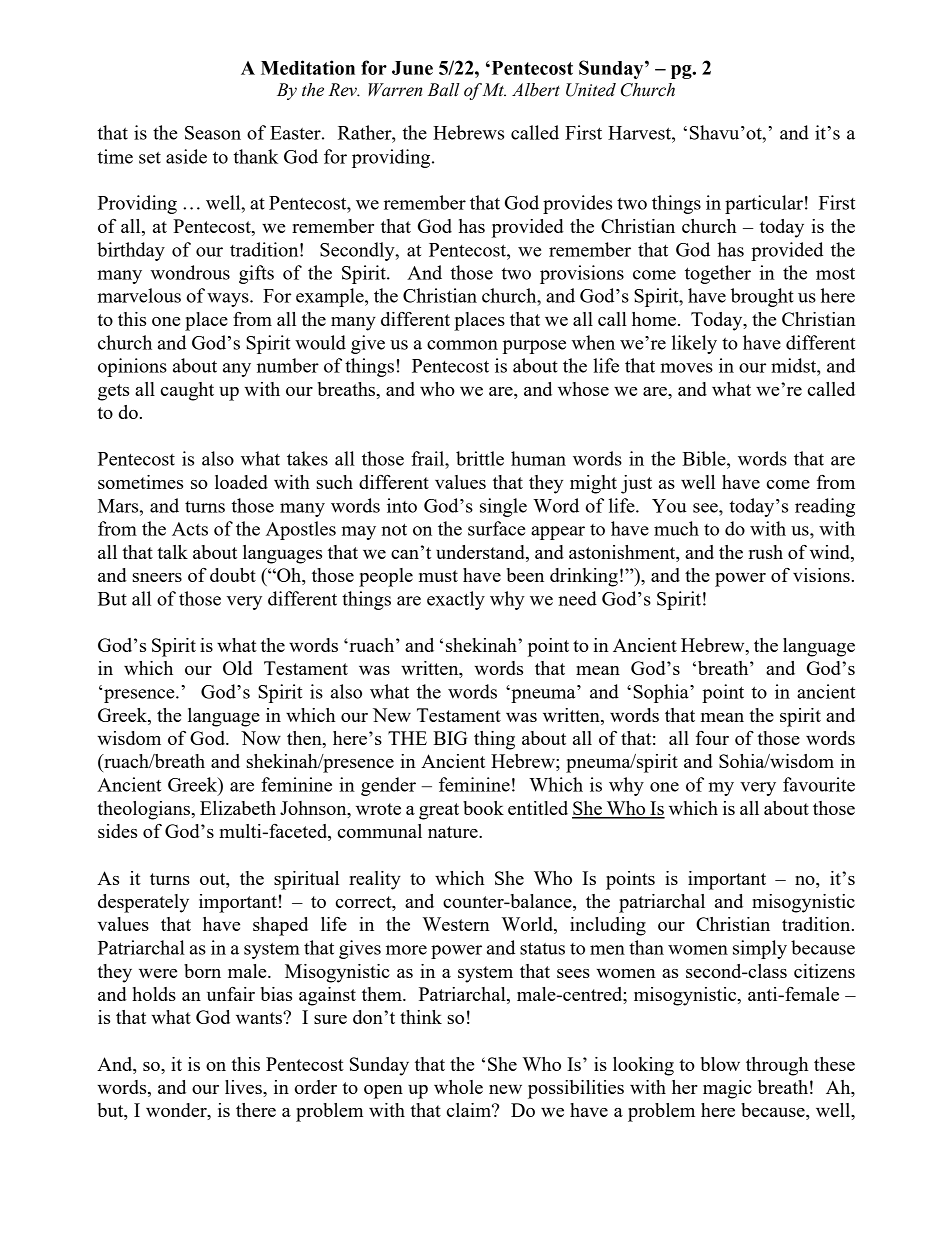 The height and width of the page is (1233, 952). What do you see at coordinates (261, 738) in the page?
I see `Now` at bounding box center [261, 738].
